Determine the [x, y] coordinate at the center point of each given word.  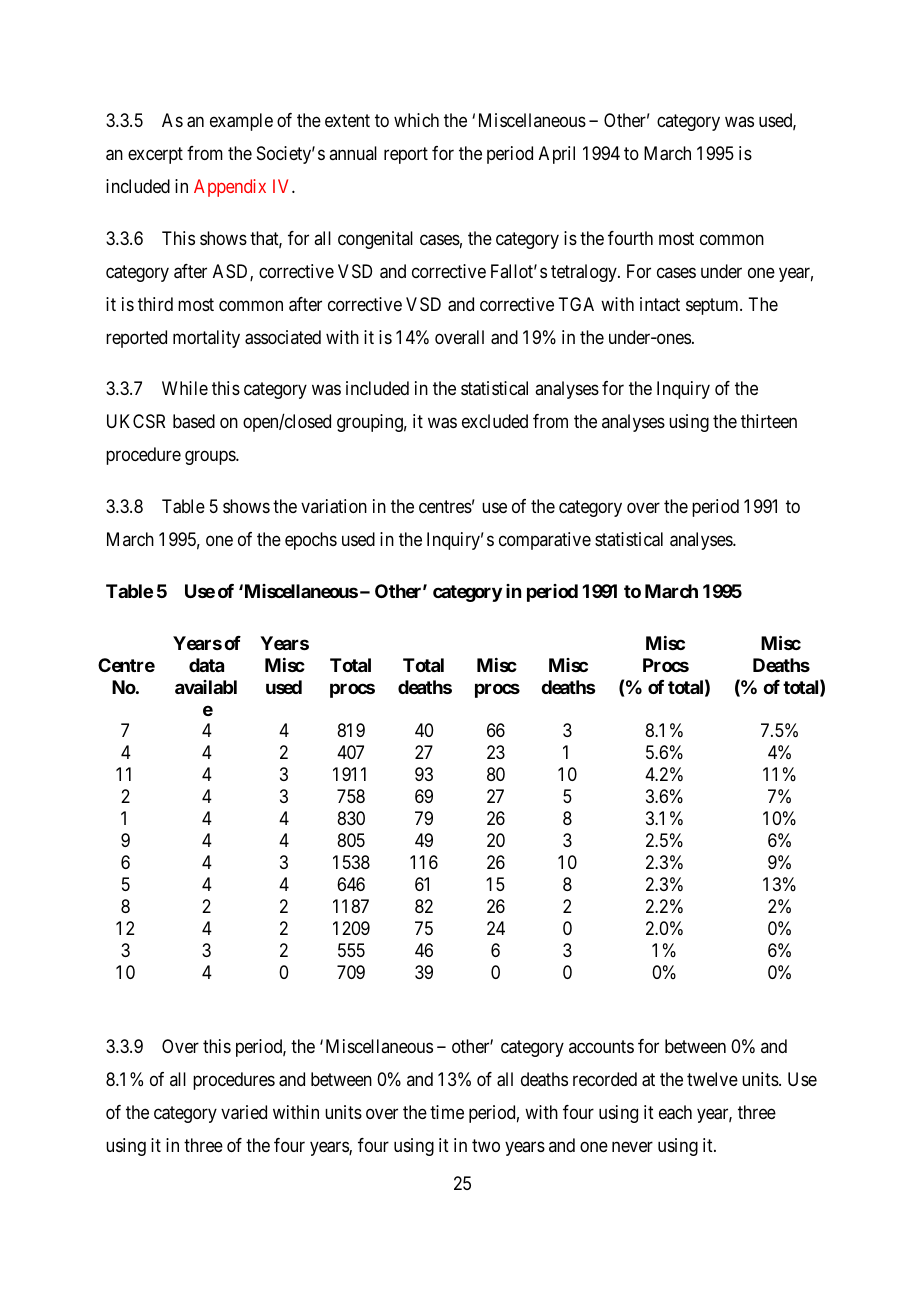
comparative [545, 541]
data [206, 665]
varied [244, 1112]
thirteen [769, 421]
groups [211, 458]
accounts [601, 1046]
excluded [495, 421]
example [241, 122]
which [416, 120]
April [557, 155]
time [447, 1112]
